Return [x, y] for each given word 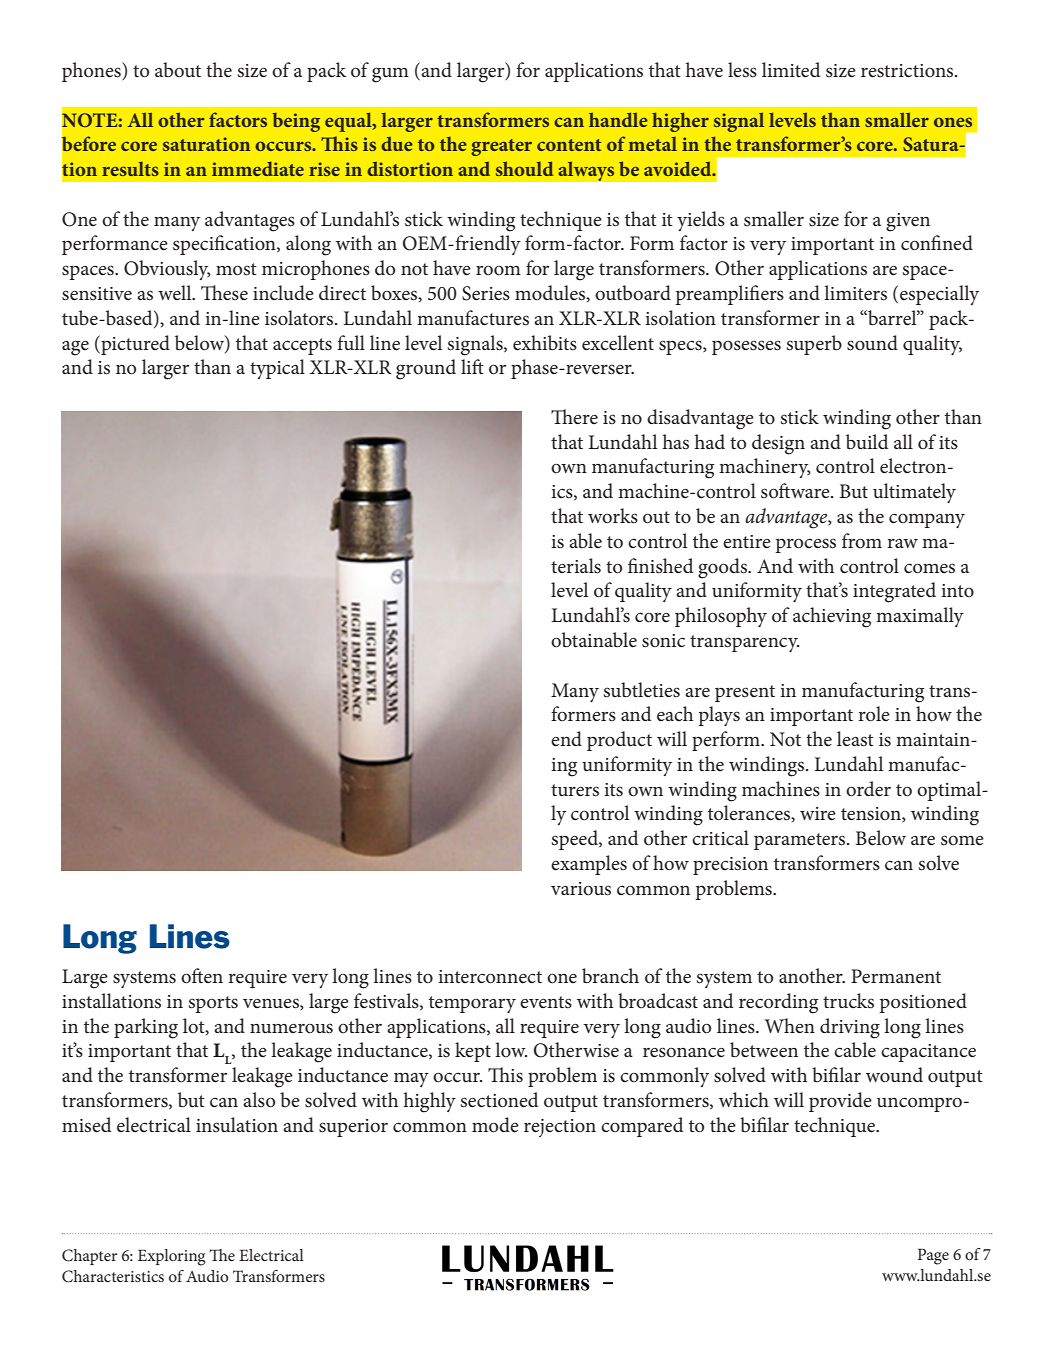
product [619, 741]
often [202, 975]
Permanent [896, 976]
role [874, 714]
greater [501, 147]
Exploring [171, 1257]
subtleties [642, 690]
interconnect [490, 977]
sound [872, 343]
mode [495, 1125]
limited [791, 70]
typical [277, 369]
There [574, 417]
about [178, 70]
